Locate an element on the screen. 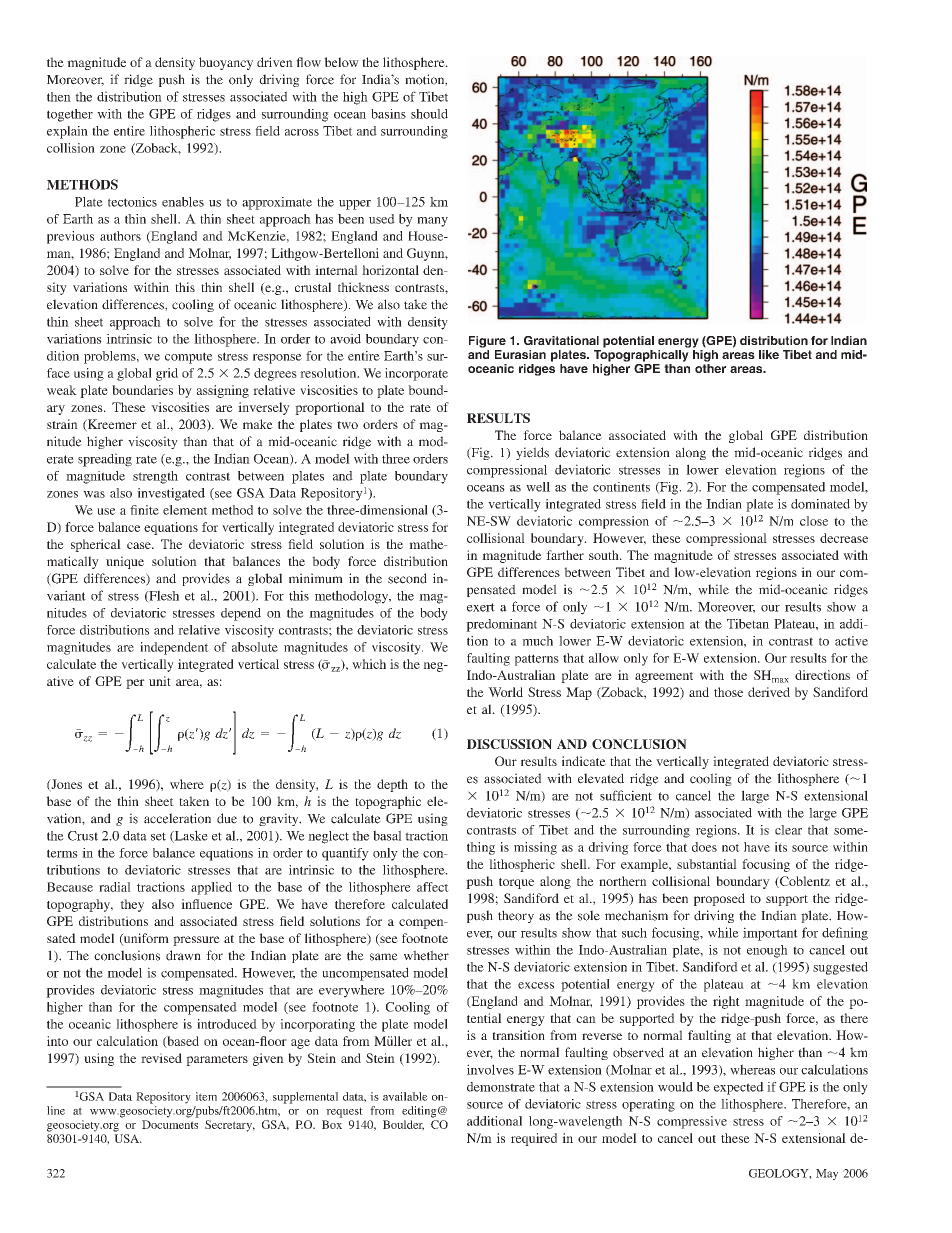  basins is located at coordinates (388, 114).
